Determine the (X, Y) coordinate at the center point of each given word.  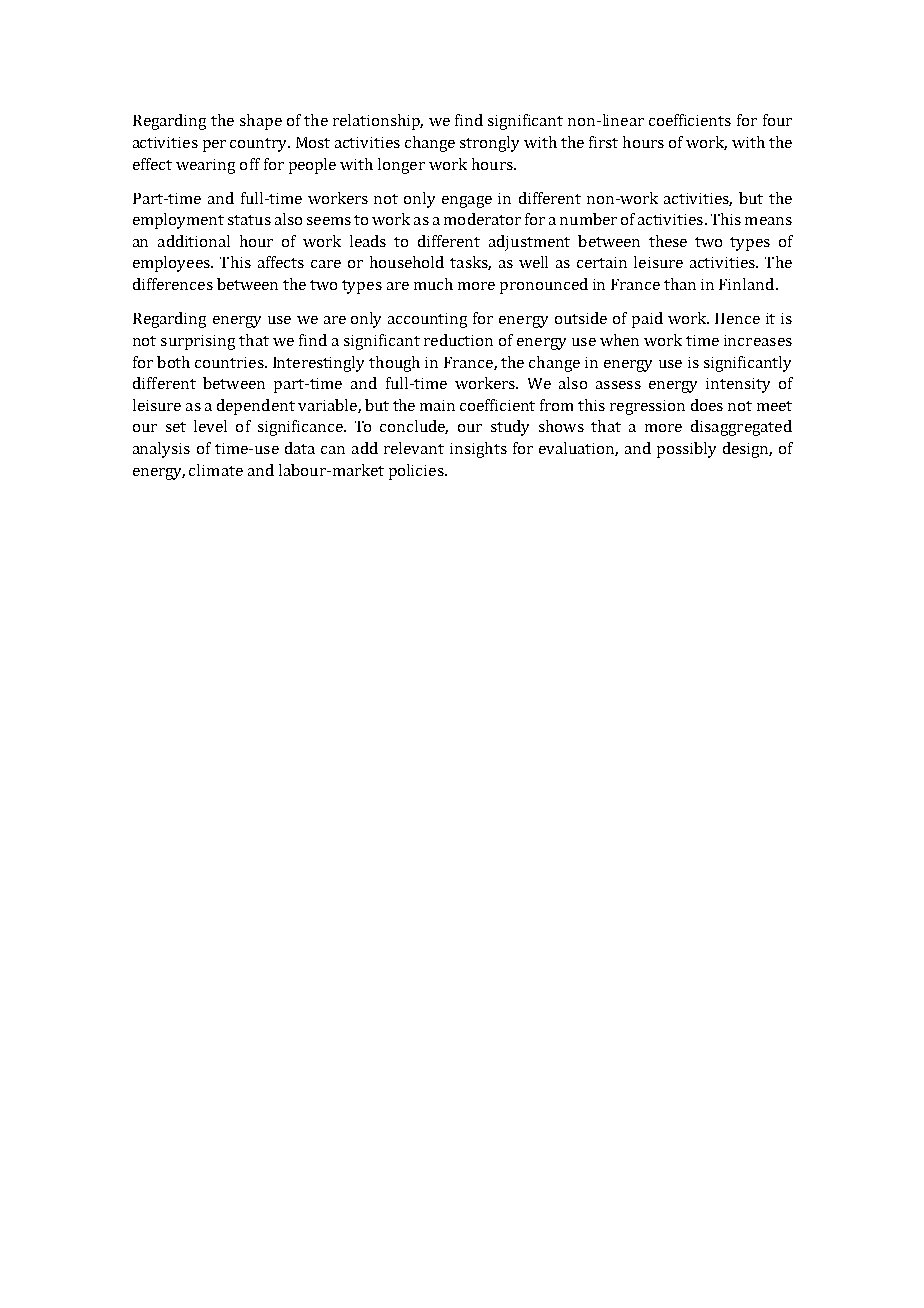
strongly (489, 144)
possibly (686, 450)
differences (173, 284)
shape (261, 122)
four (777, 120)
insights (478, 450)
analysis (161, 450)
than (680, 284)
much (433, 284)
